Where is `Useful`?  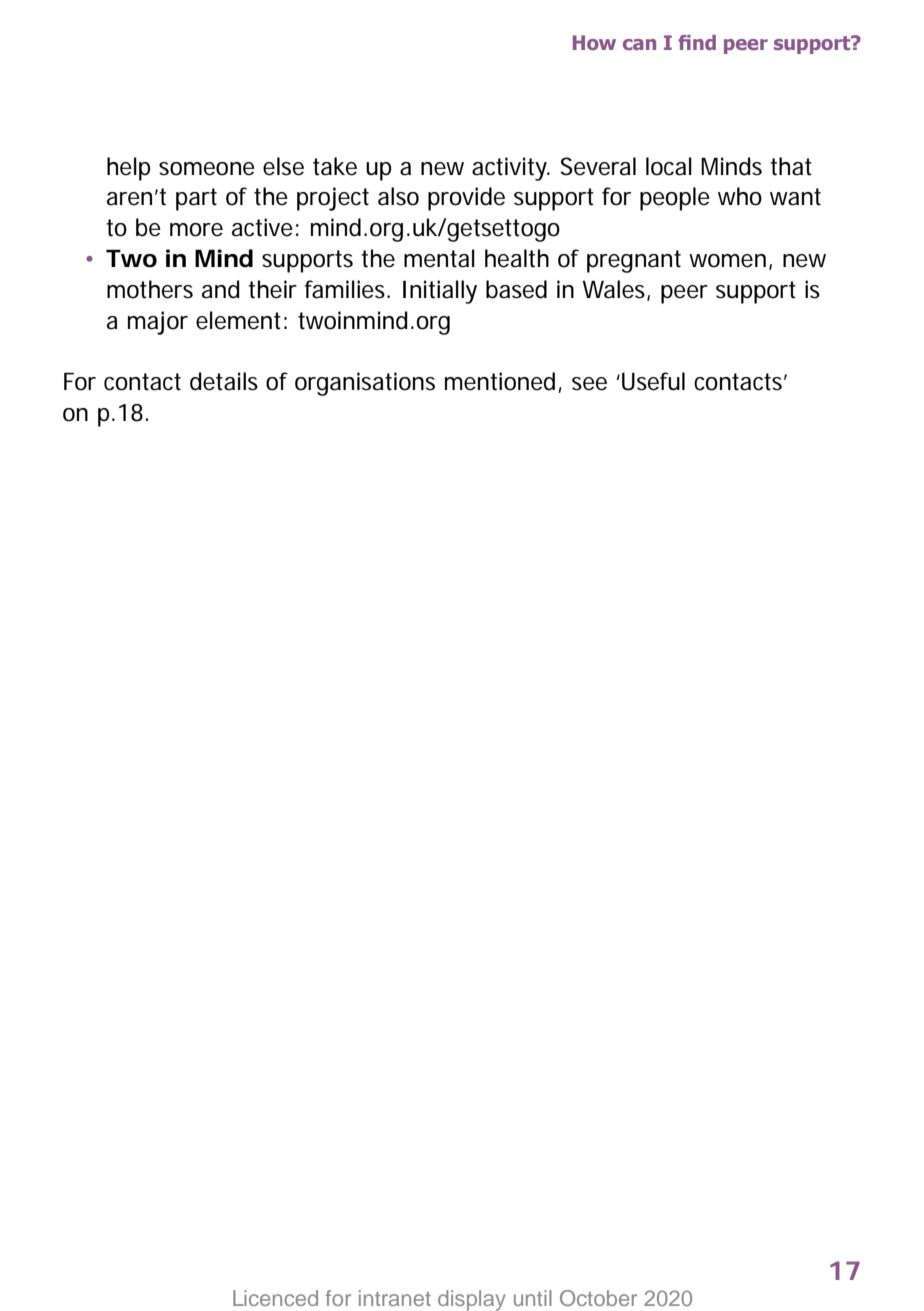 Useful is located at coordinates (653, 381).
